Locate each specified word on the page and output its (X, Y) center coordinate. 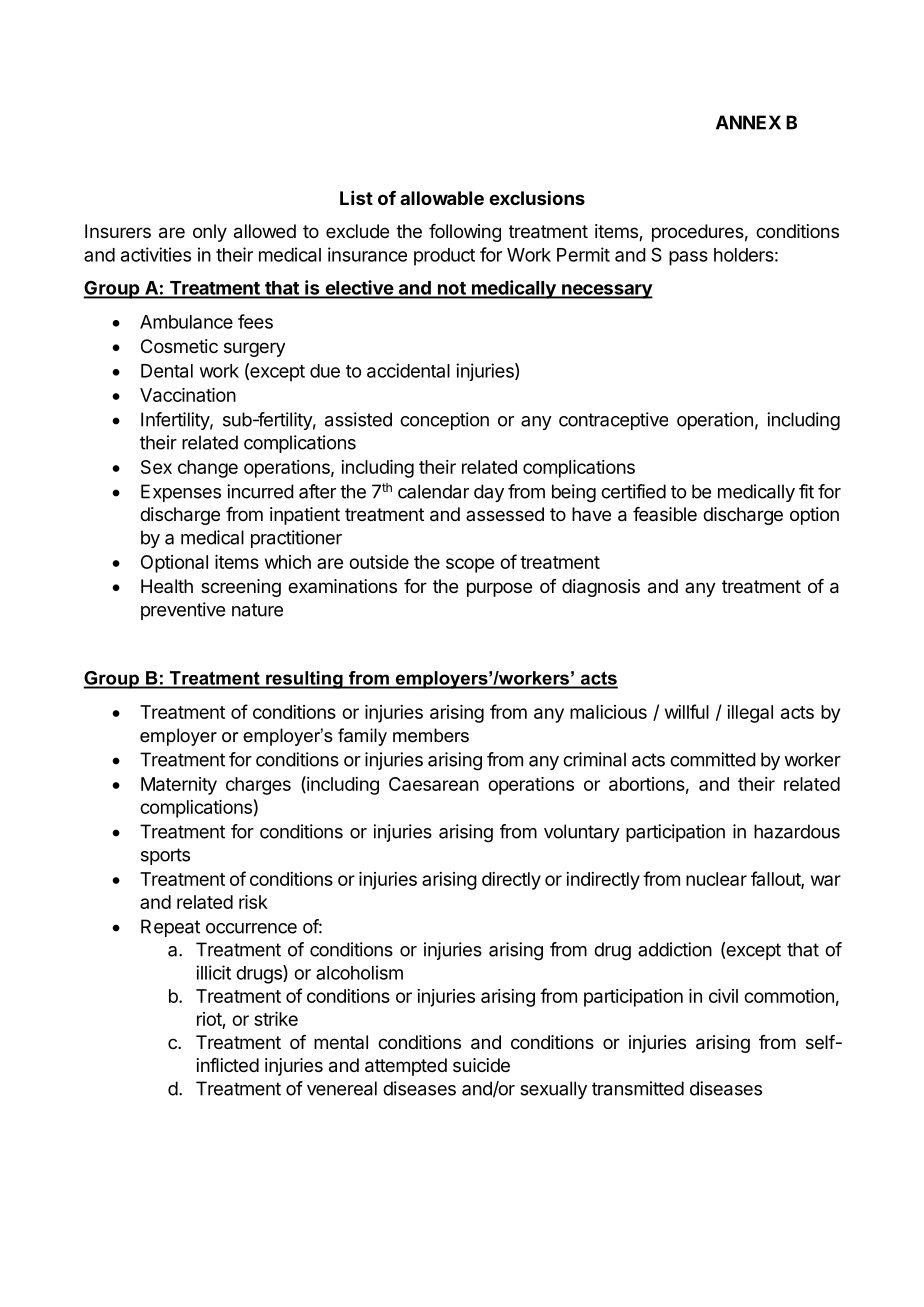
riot (209, 1019)
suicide (481, 1065)
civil (723, 996)
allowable (442, 198)
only (210, 233)
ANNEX (748, 122)
